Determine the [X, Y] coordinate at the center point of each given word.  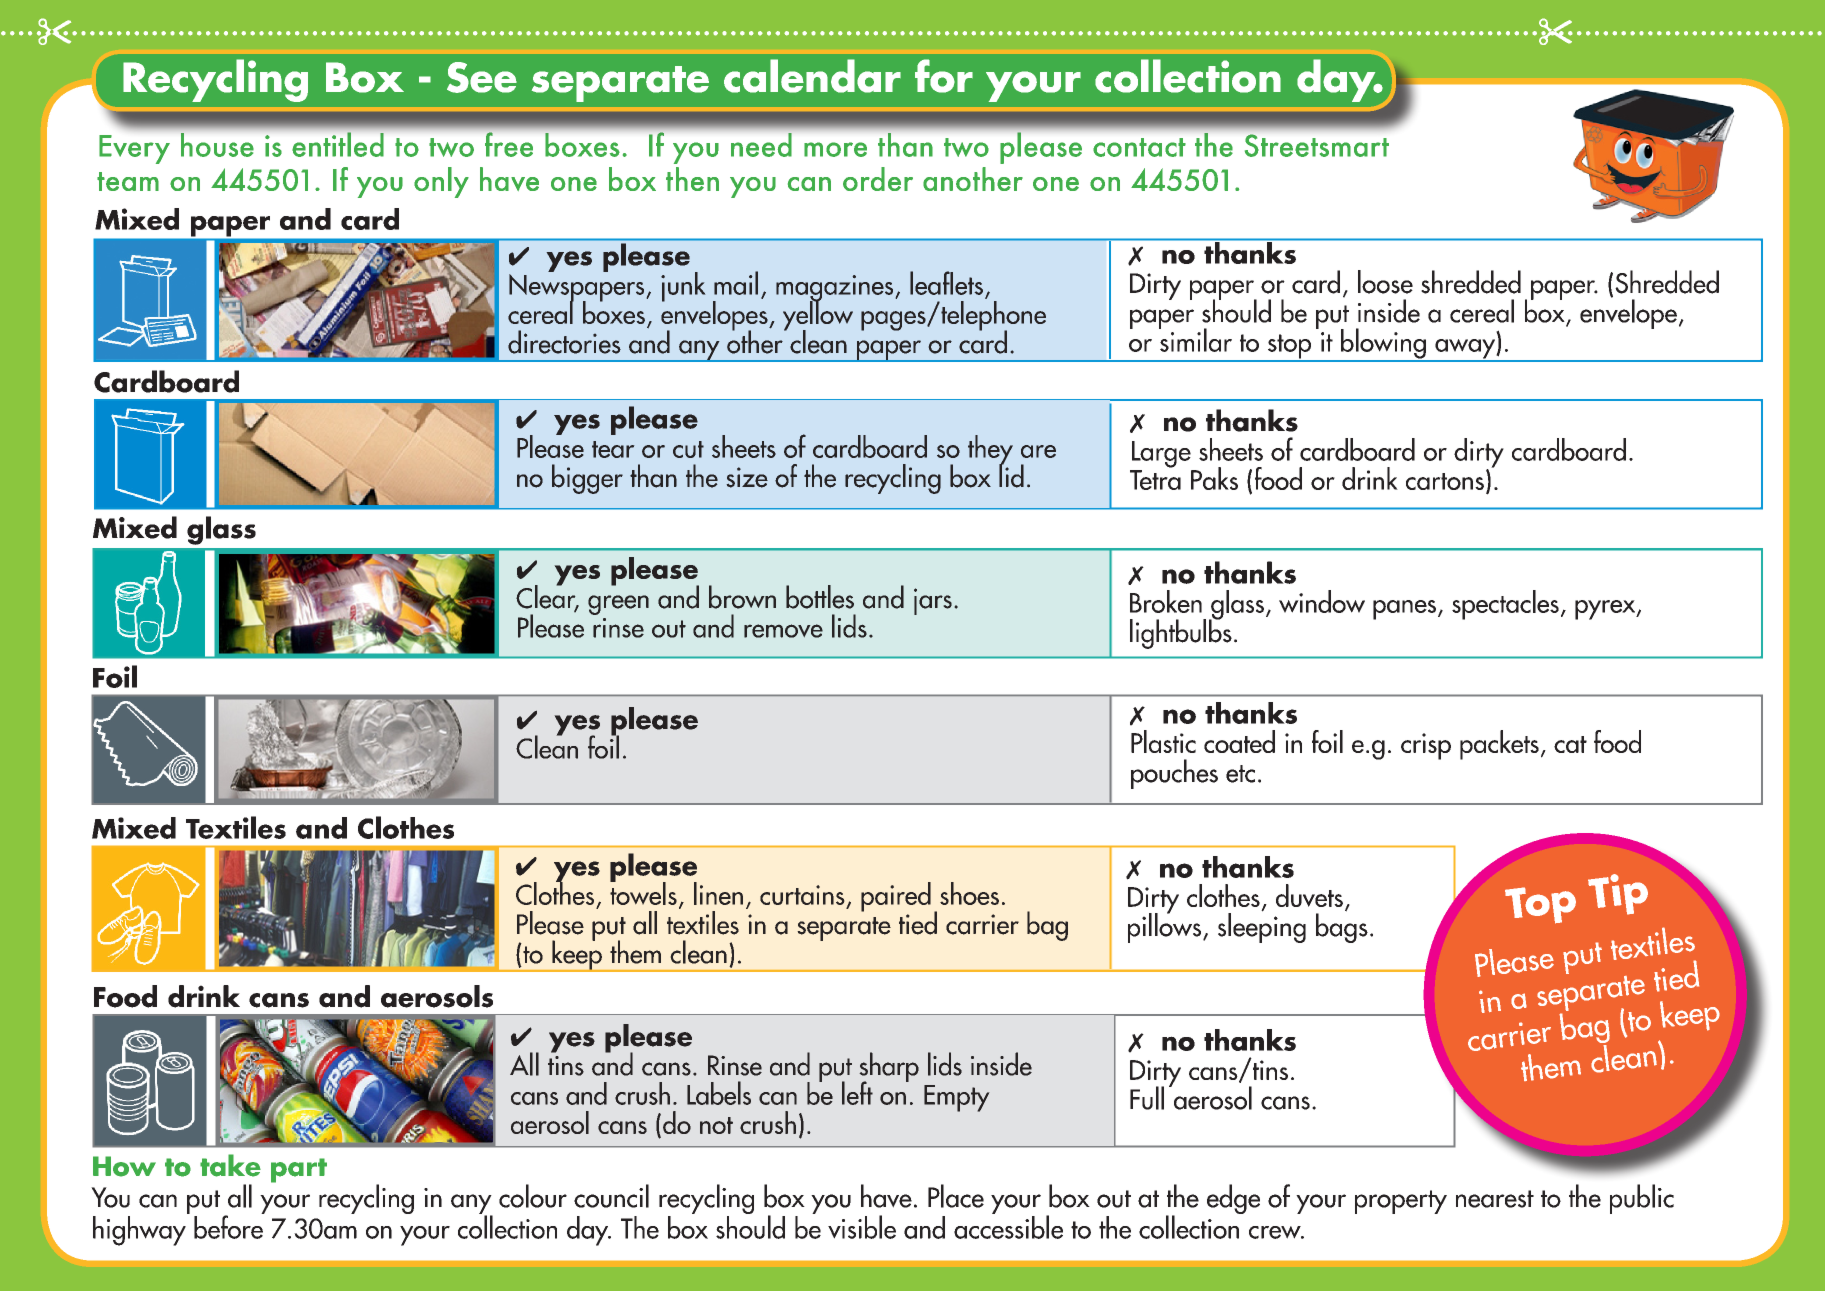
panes [1404, 610]
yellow [818, 316]
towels [643, 892]
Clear [547, 597]
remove [783, 631]
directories [564, 342]
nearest [1495, 1199]
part [299, 1170]
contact [1139, 147]
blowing [1383, 344]
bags [1342, 927]
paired [896, 897]
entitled [338, 144]
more [835, 149]
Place [956, 1196]
